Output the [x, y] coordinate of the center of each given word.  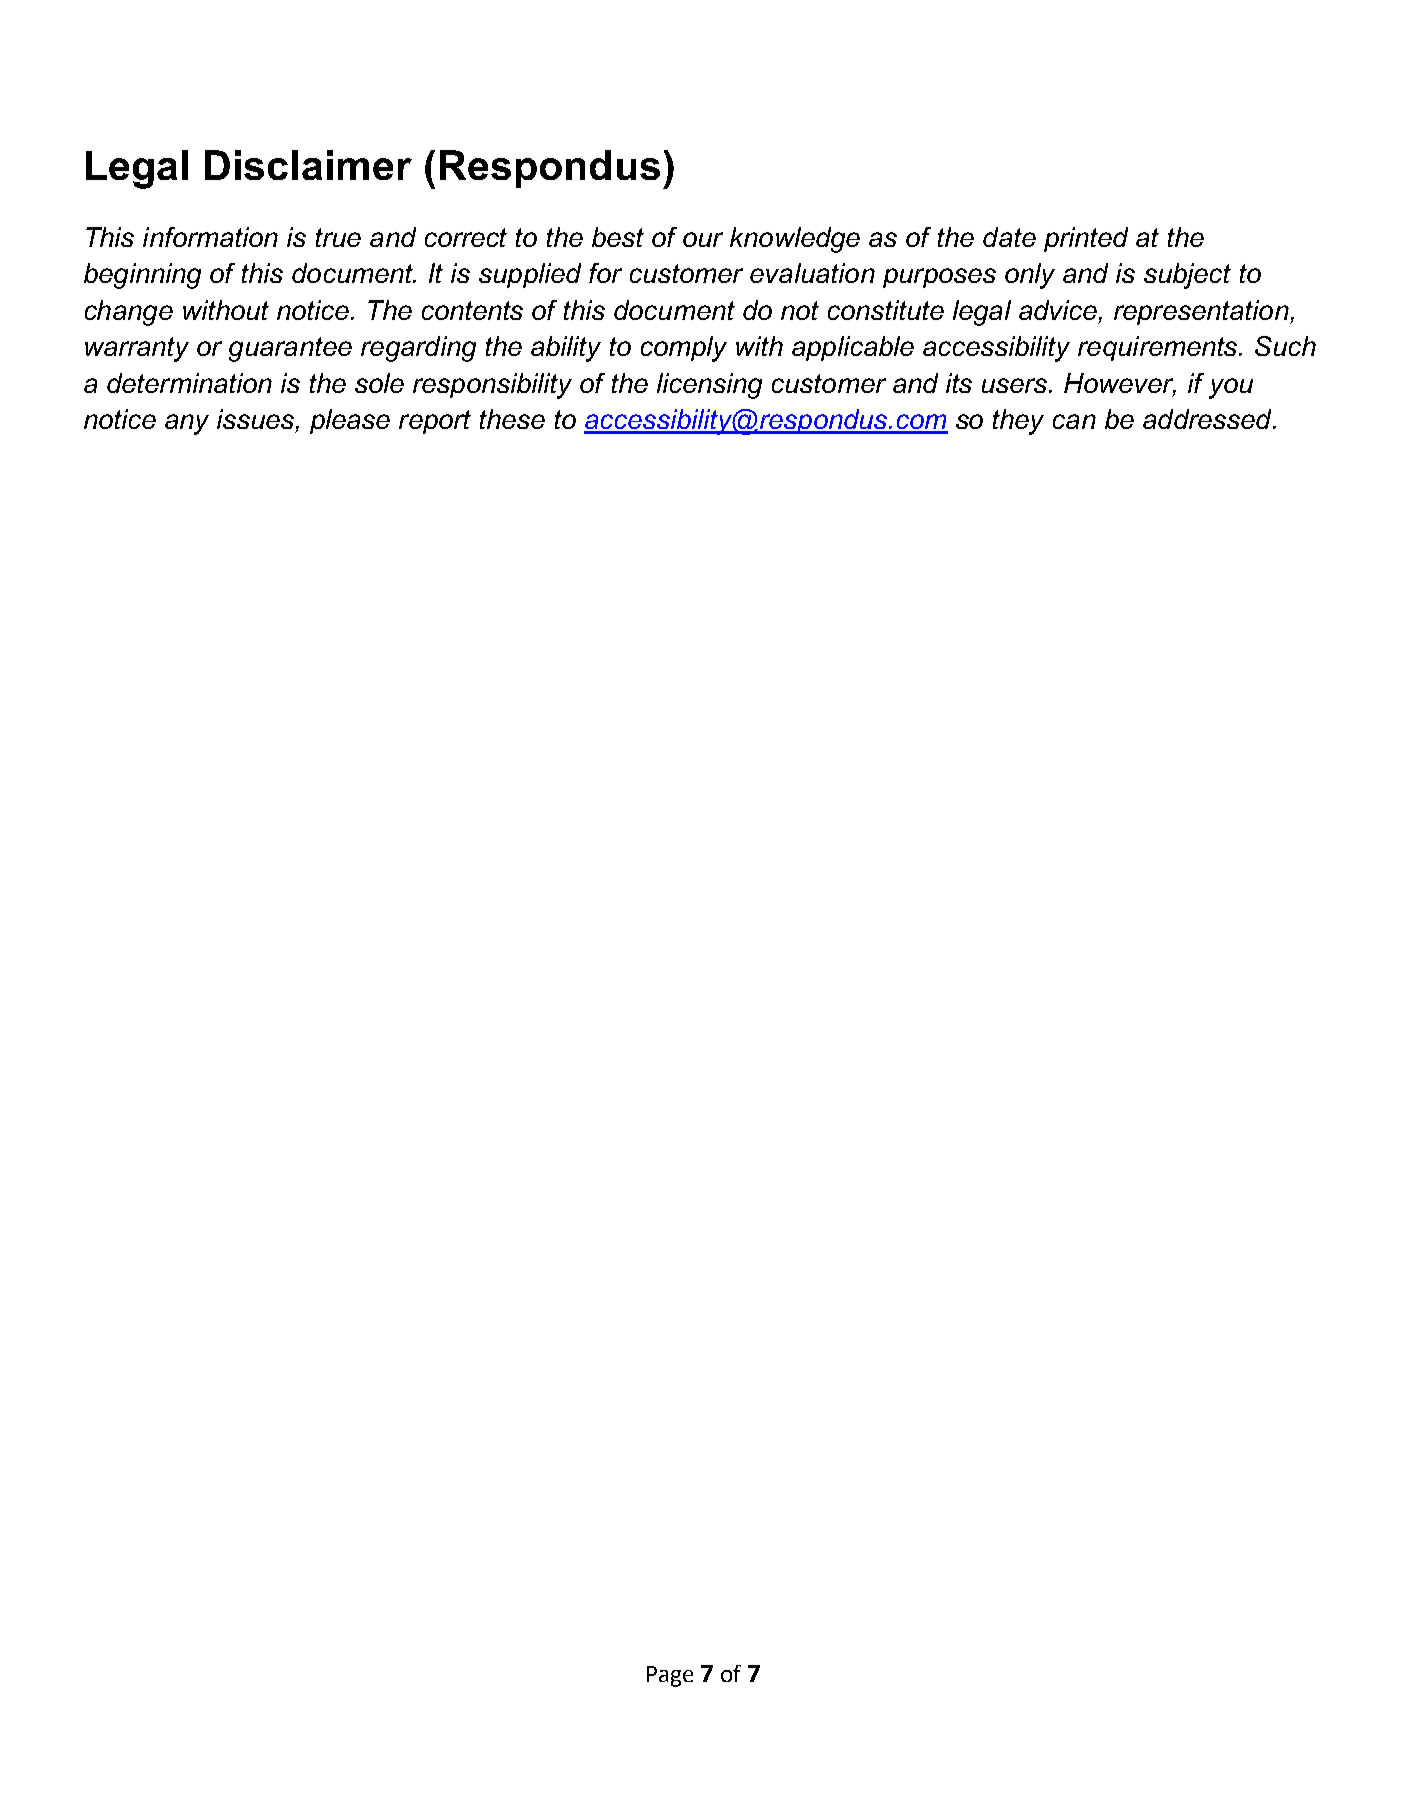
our [703, 239]
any [187, 424]
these [512, 419]
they [1018, 422]
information [210, 237]
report [435, 422]
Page [670, 1676]
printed [1086, 239]
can [1074, 421]
